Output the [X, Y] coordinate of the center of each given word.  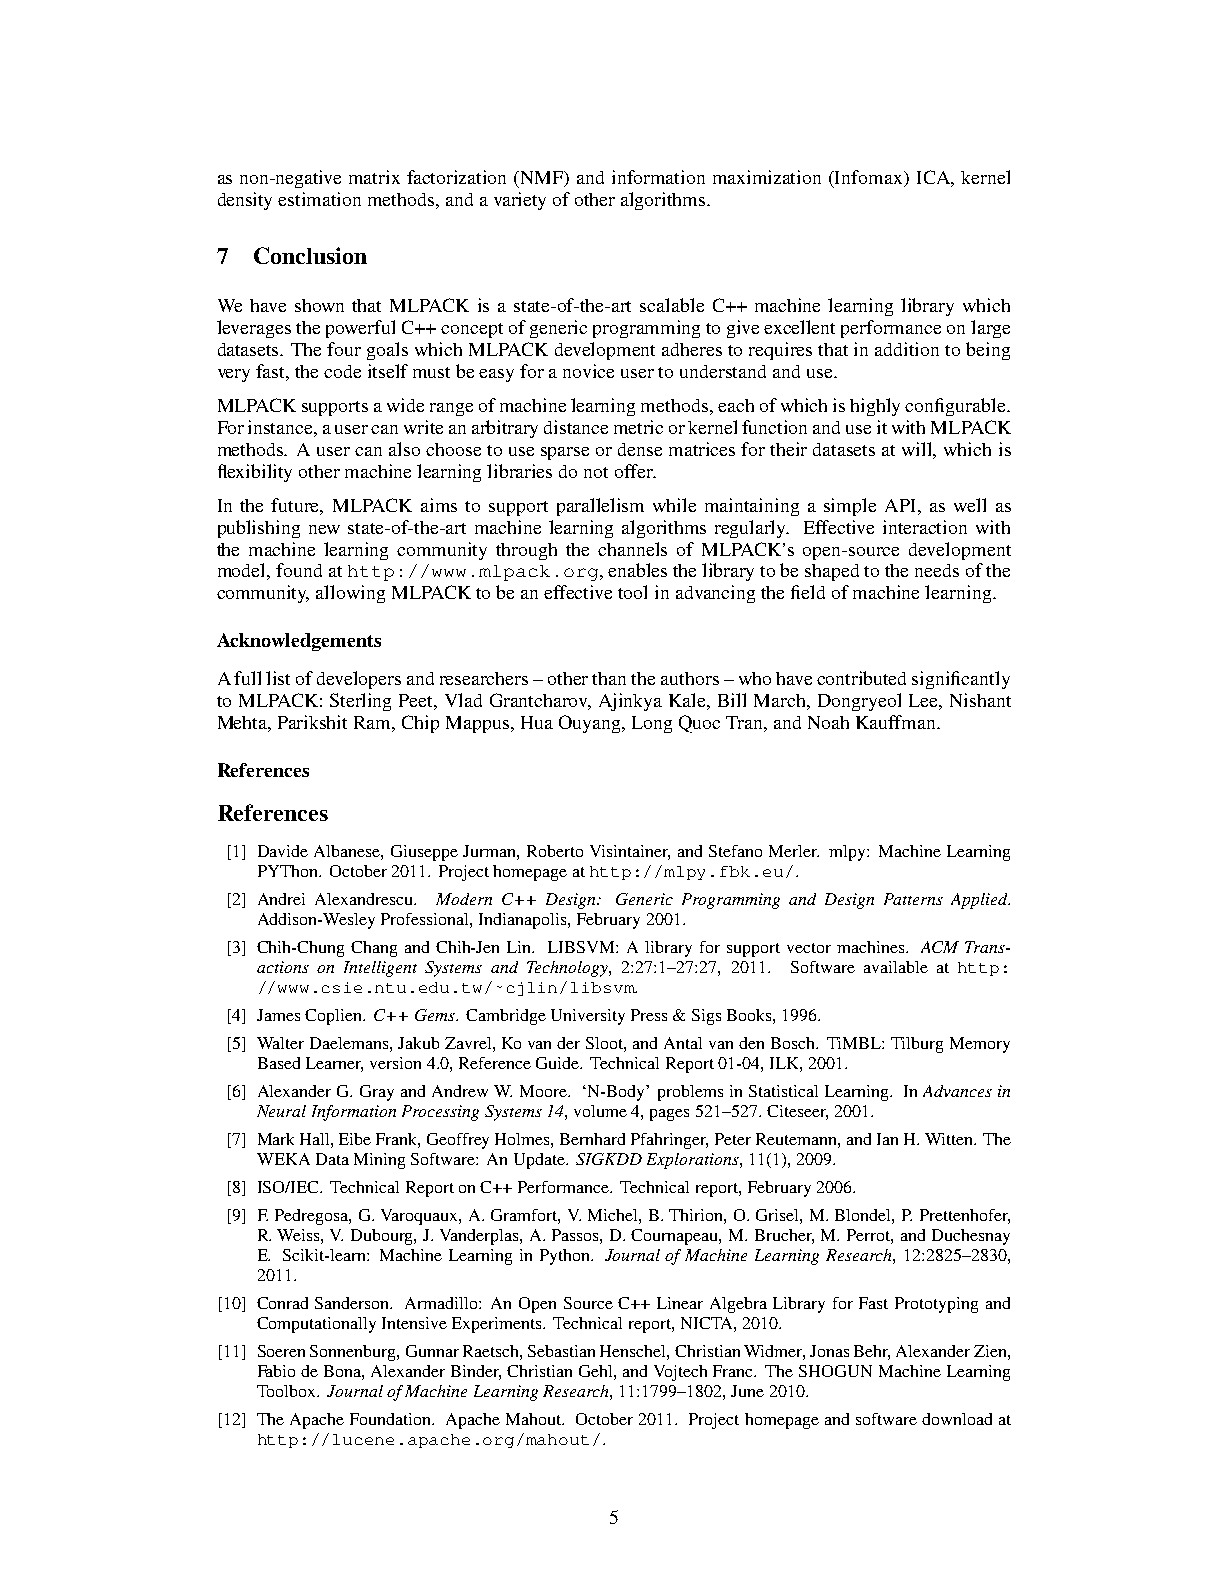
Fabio [276, 1371]
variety [520, 201]
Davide [283, 851]
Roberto [555, 851]
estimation [319, 199]
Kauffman [897, 722]
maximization [767, 177]
